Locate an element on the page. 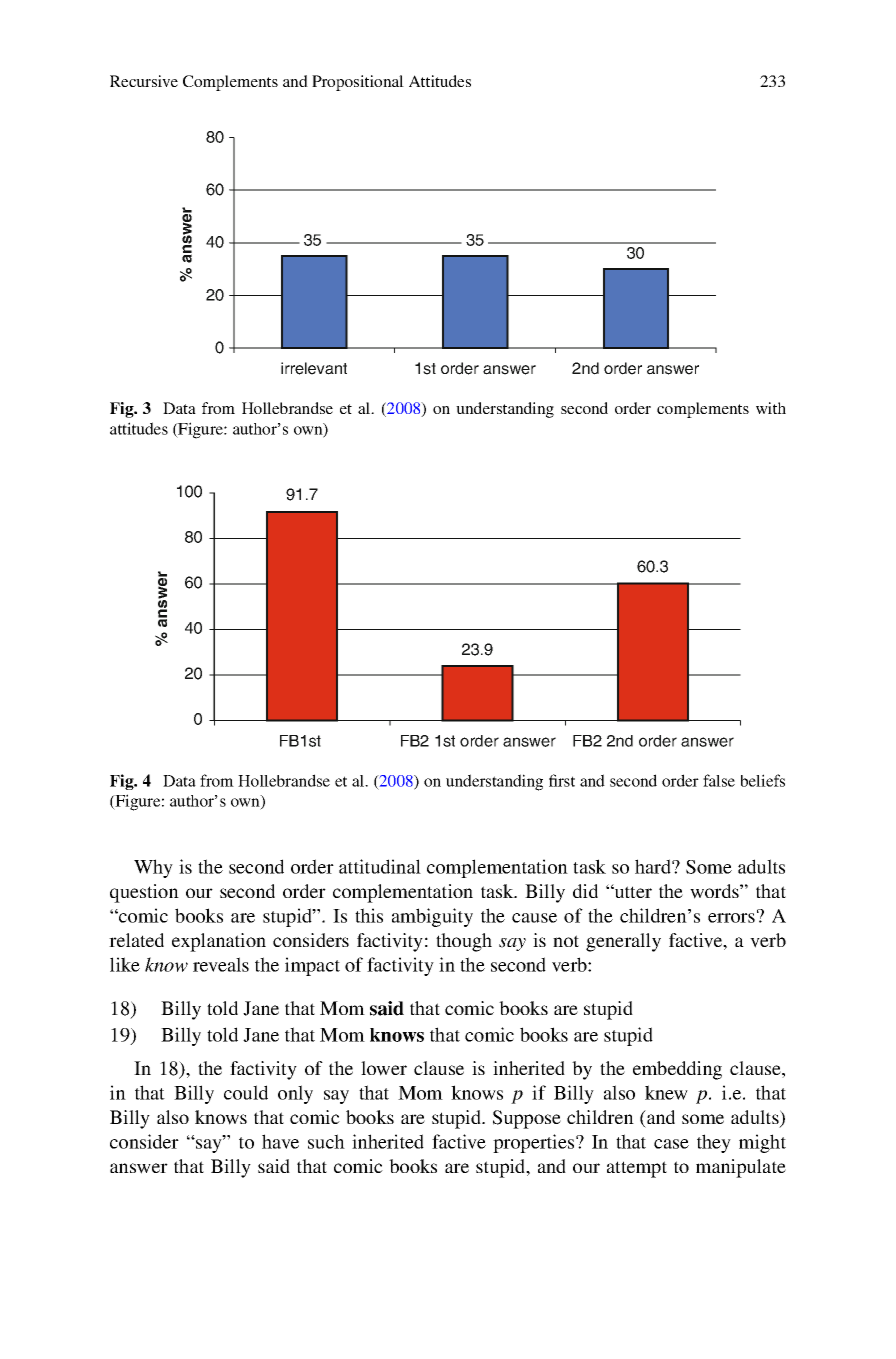 Image resolution: width=896 pixels, height=1359 pixels. ambiguity is located at coordinates (432, 917).
